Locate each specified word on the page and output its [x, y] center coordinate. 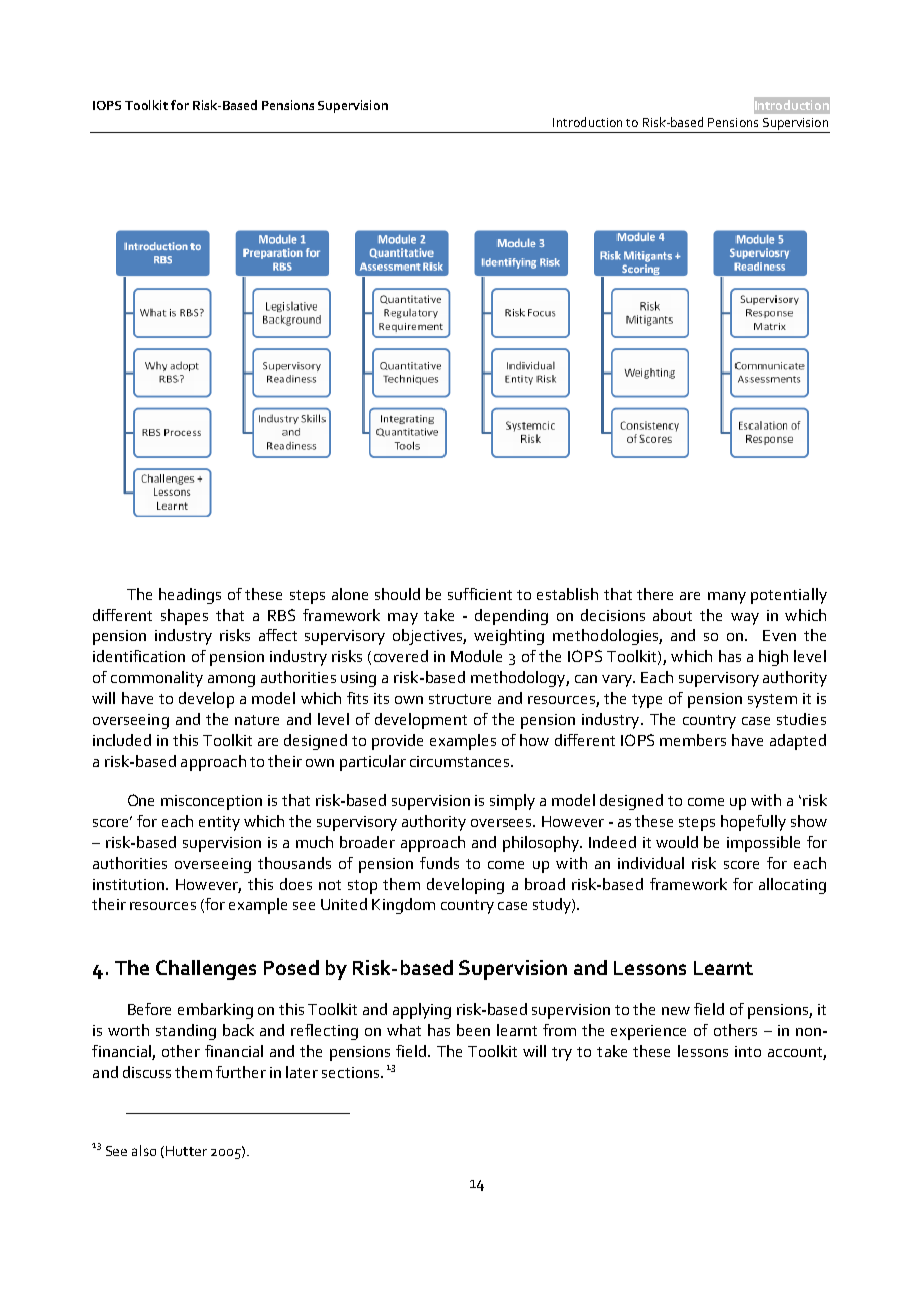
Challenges [206, 970]
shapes [184, 617]
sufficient [480, 594]
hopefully [753, 823]
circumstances [461, 761]
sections [352, 1072]
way [745, 619]
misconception [211, 802]
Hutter [186, 1151]
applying [422, 1011]
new [676, 1011]
